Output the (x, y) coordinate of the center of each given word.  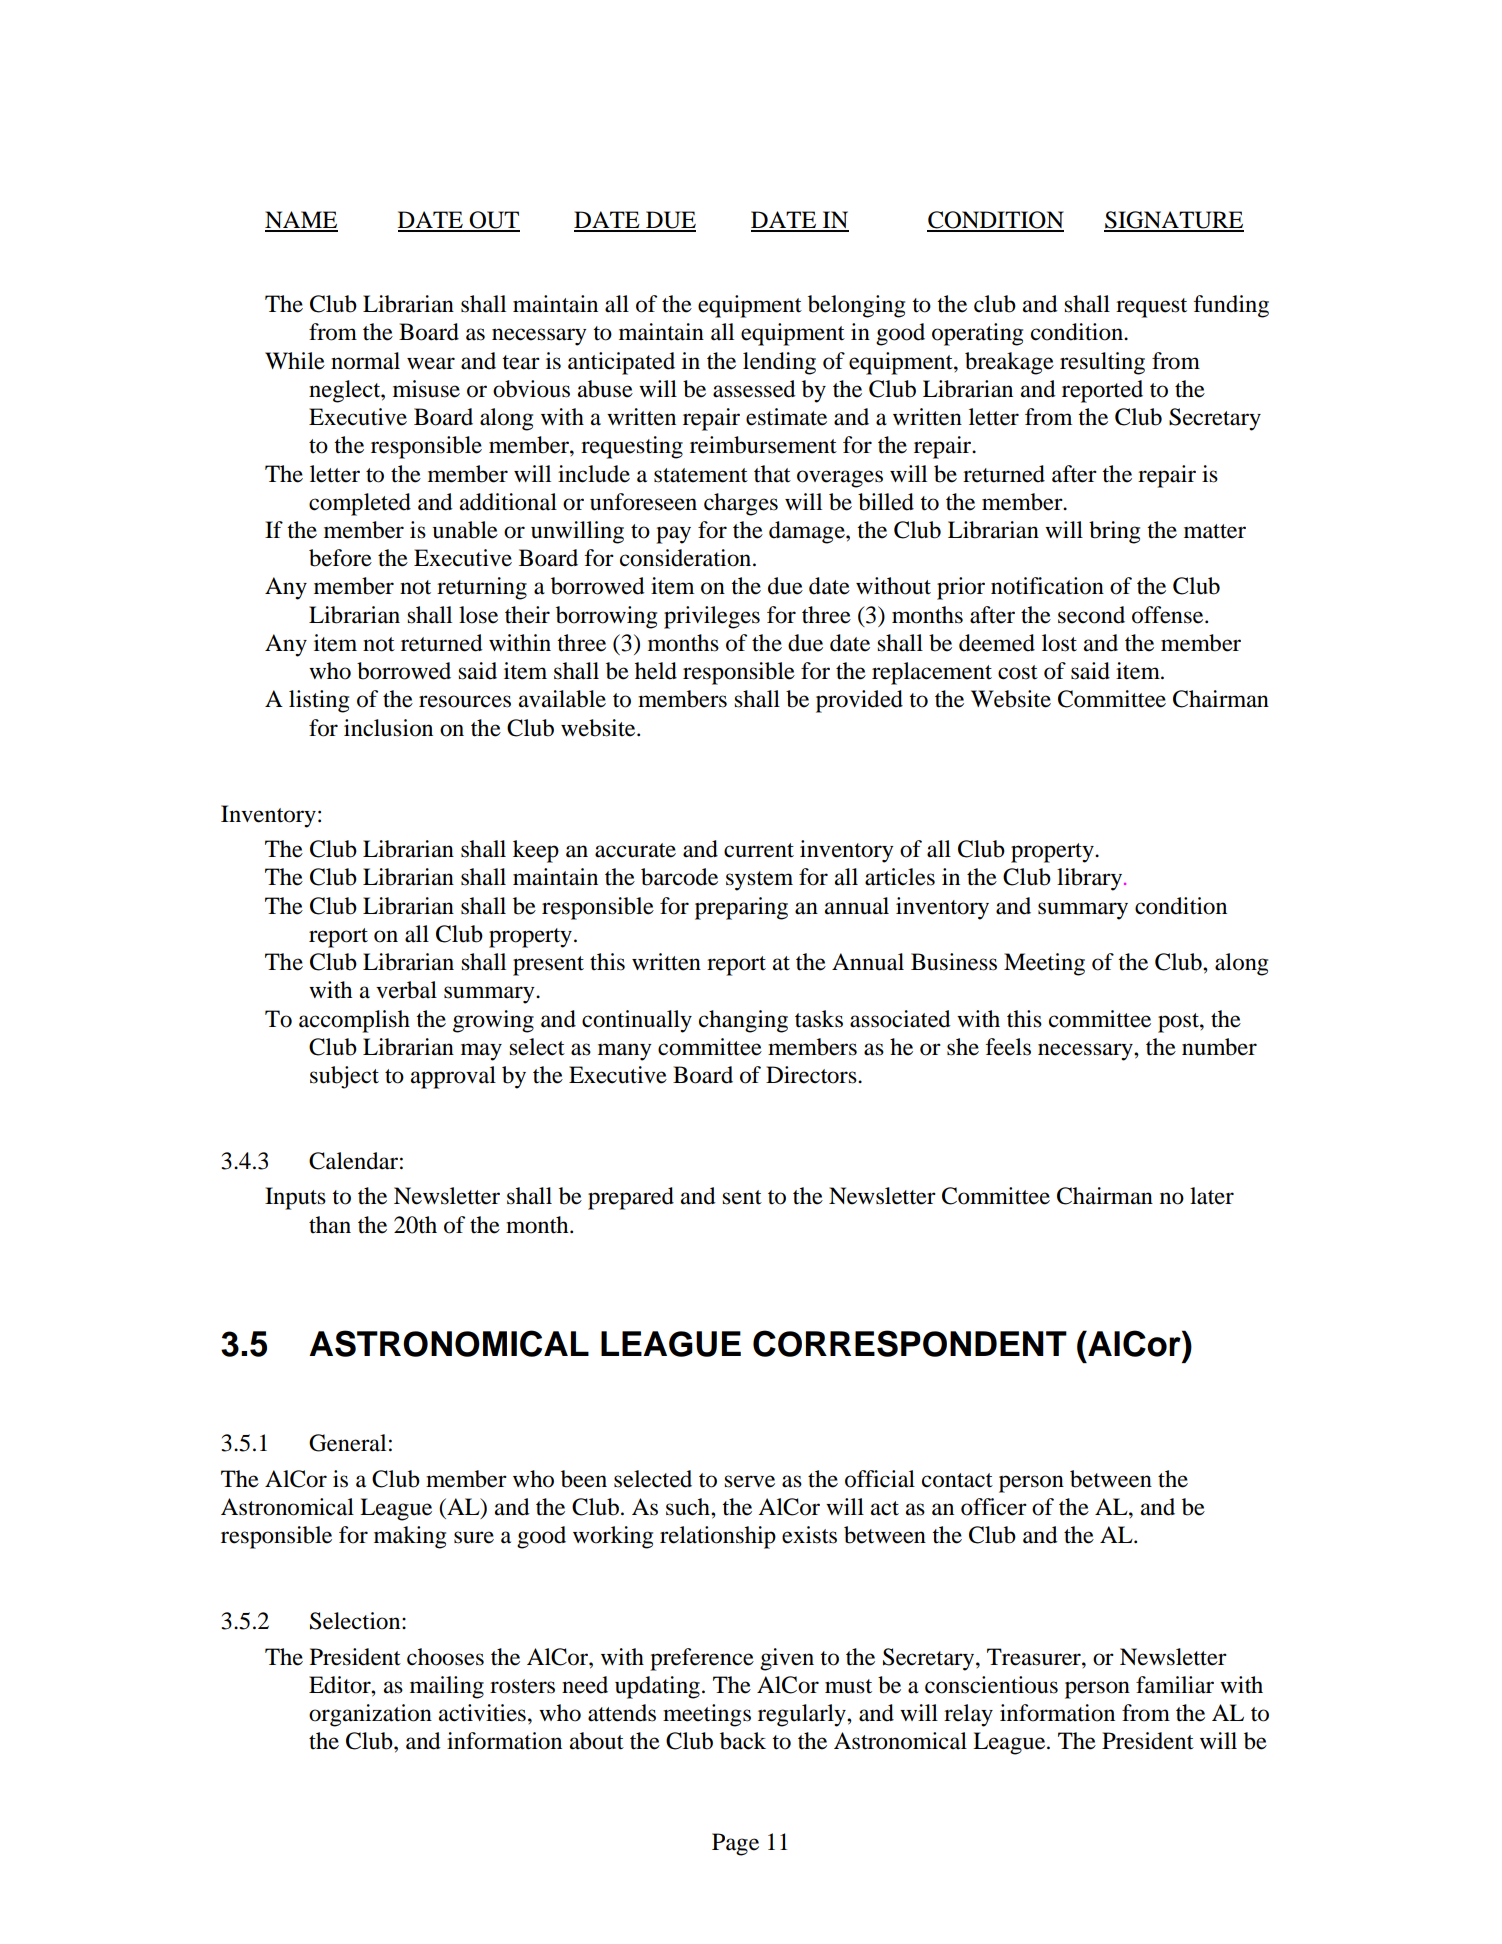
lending (779, 363)
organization (370, 1715)
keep (536, 851)
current (759, 850)
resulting (1102, 363)
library (1091, 879)
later (1212, 1196)
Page (735, 1844)
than (330, 1225)
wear (431, 363)
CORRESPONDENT (910, 1343)
